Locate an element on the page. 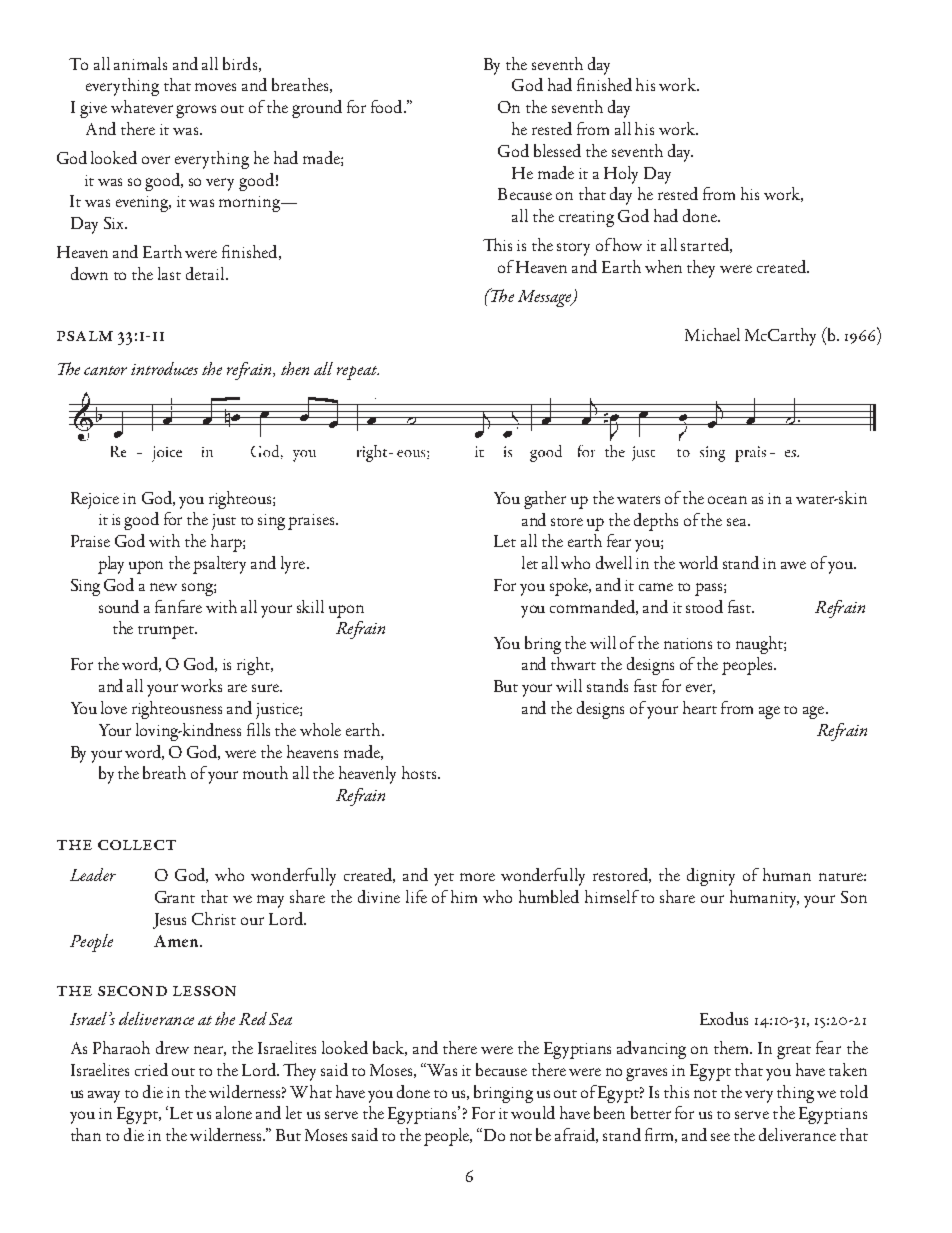 The height and width of the document is (1233, 952). cried is located at coordinates (151, 1069).
